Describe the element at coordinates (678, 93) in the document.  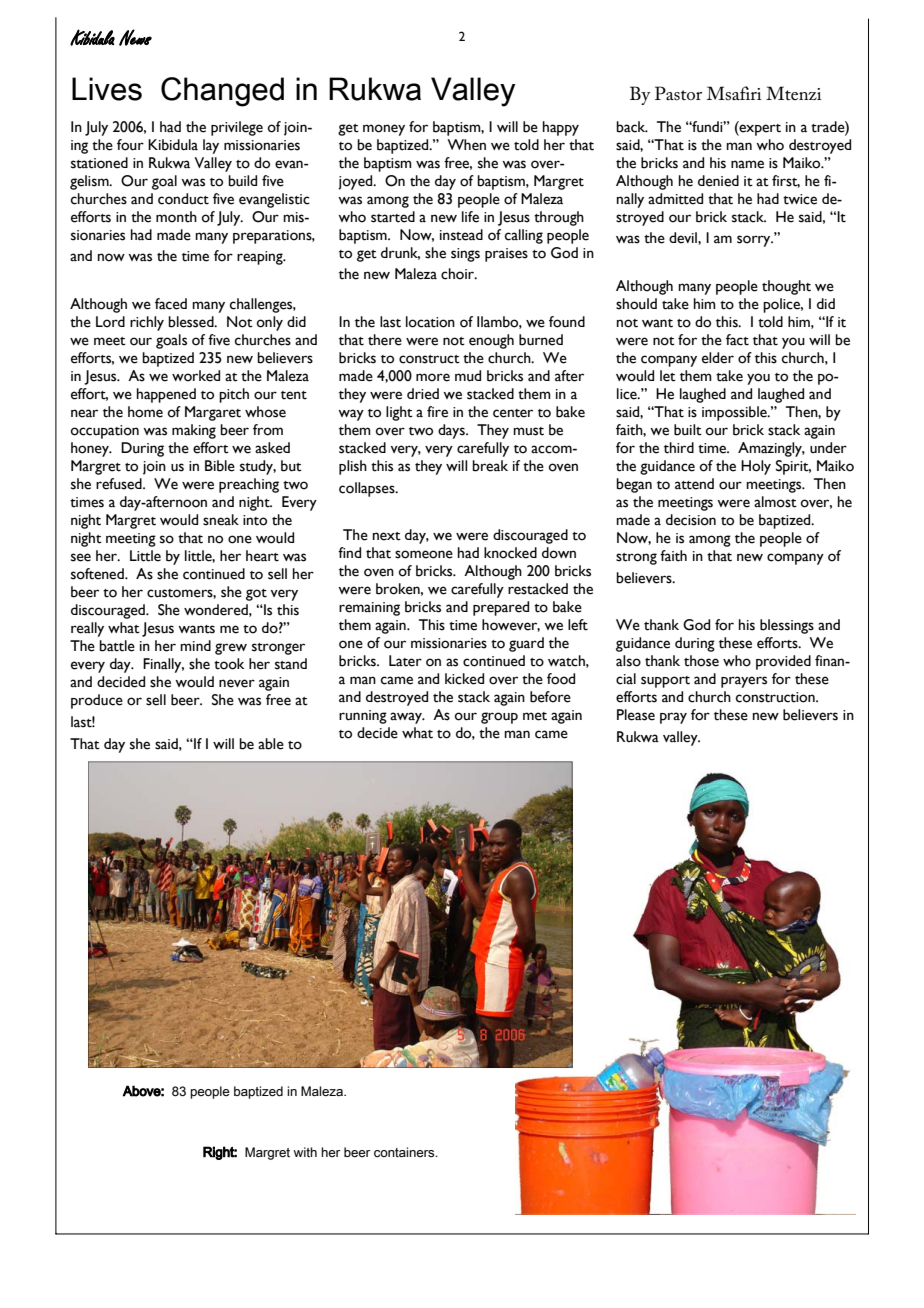
I see `Pastor` at that location.
